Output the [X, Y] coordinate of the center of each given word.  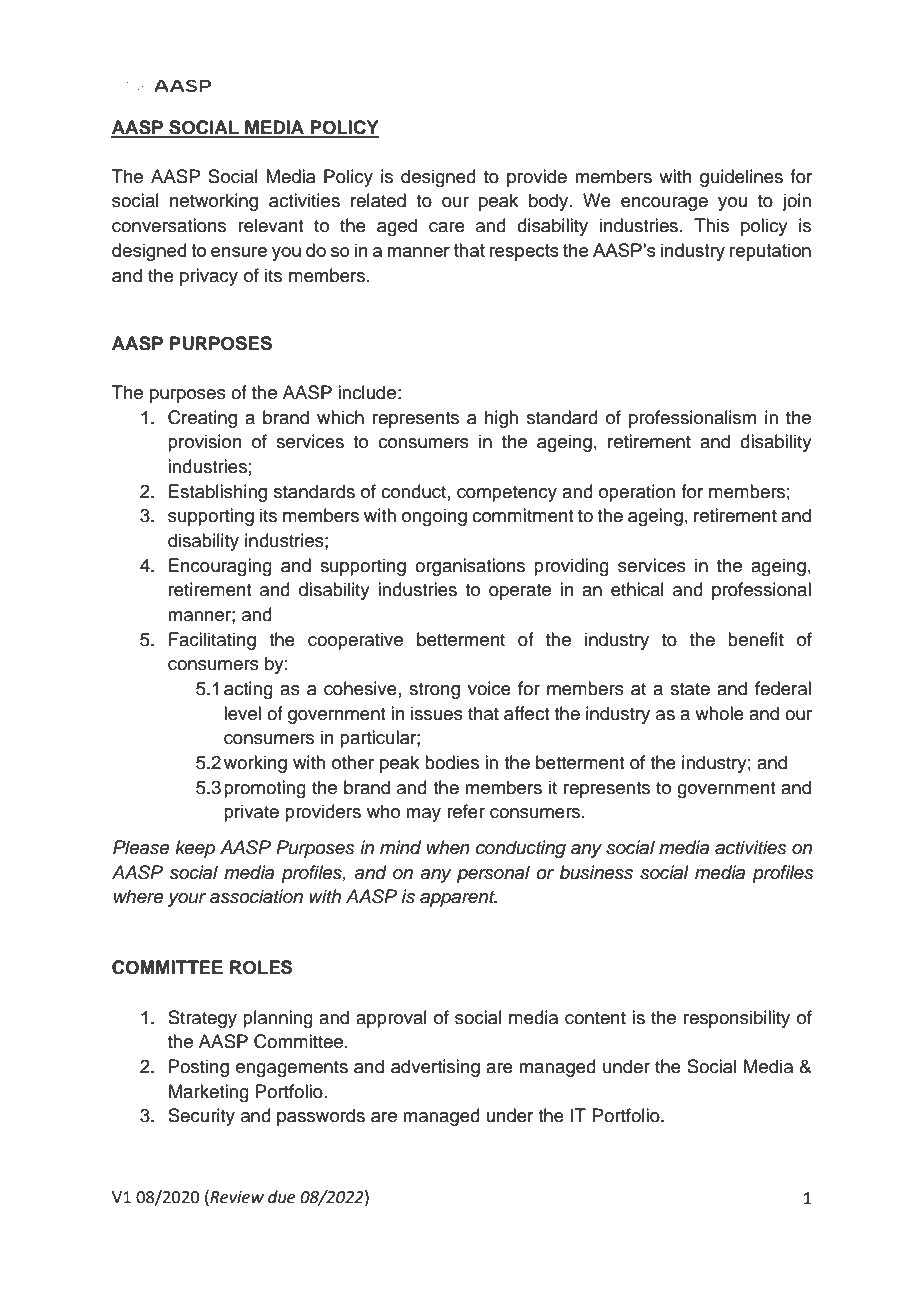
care [447, 227]
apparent [458, 899]
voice [489, 688]
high [501, 419]
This [711, 225]
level [242, 713]
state [690, 689]
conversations [169, 225]
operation [637, 493]
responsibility [737, 1019]
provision [205, 443]
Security [201, 1117]
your [187, 900]
